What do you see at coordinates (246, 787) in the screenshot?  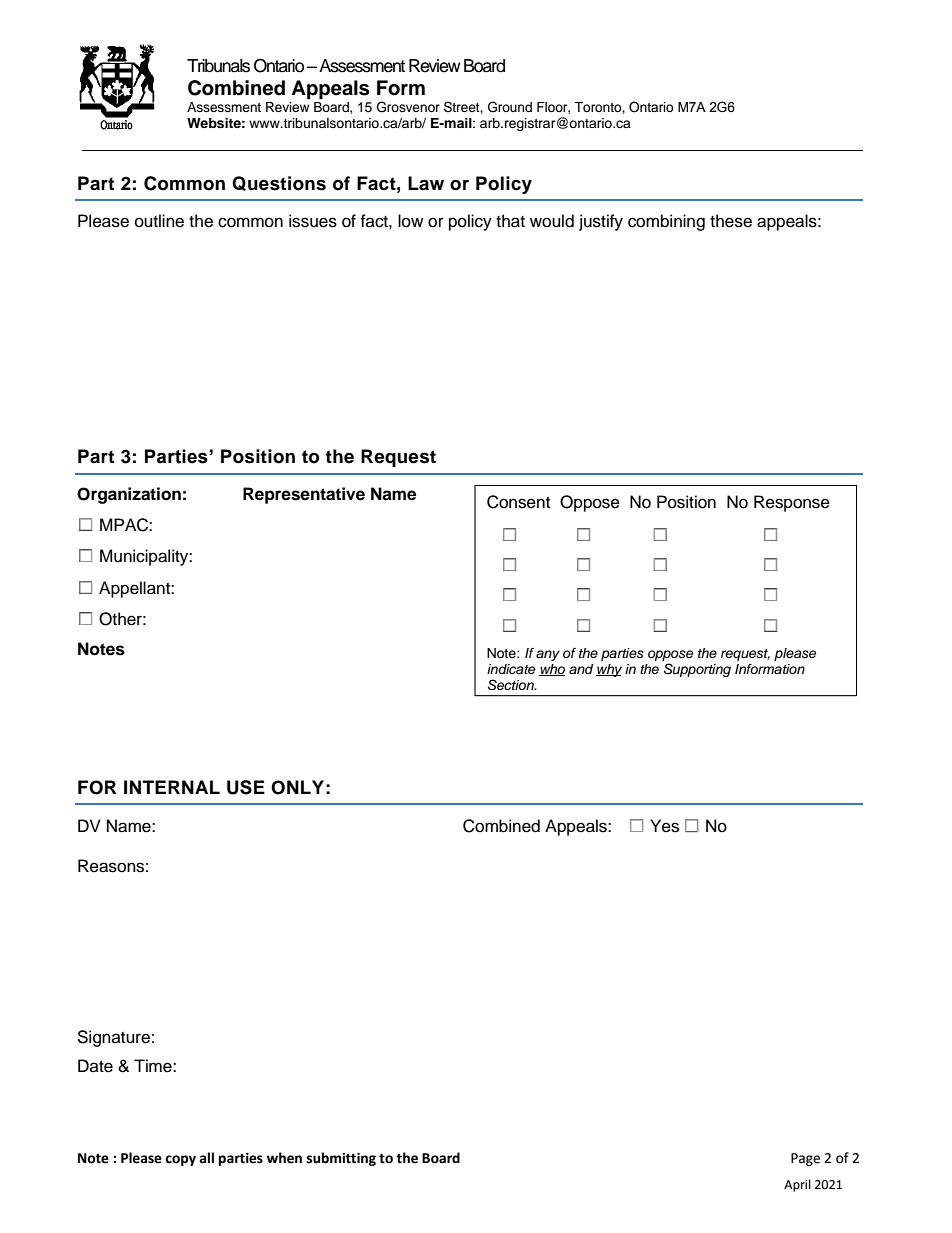 I see `USE` at bounding box center [246, 787].
